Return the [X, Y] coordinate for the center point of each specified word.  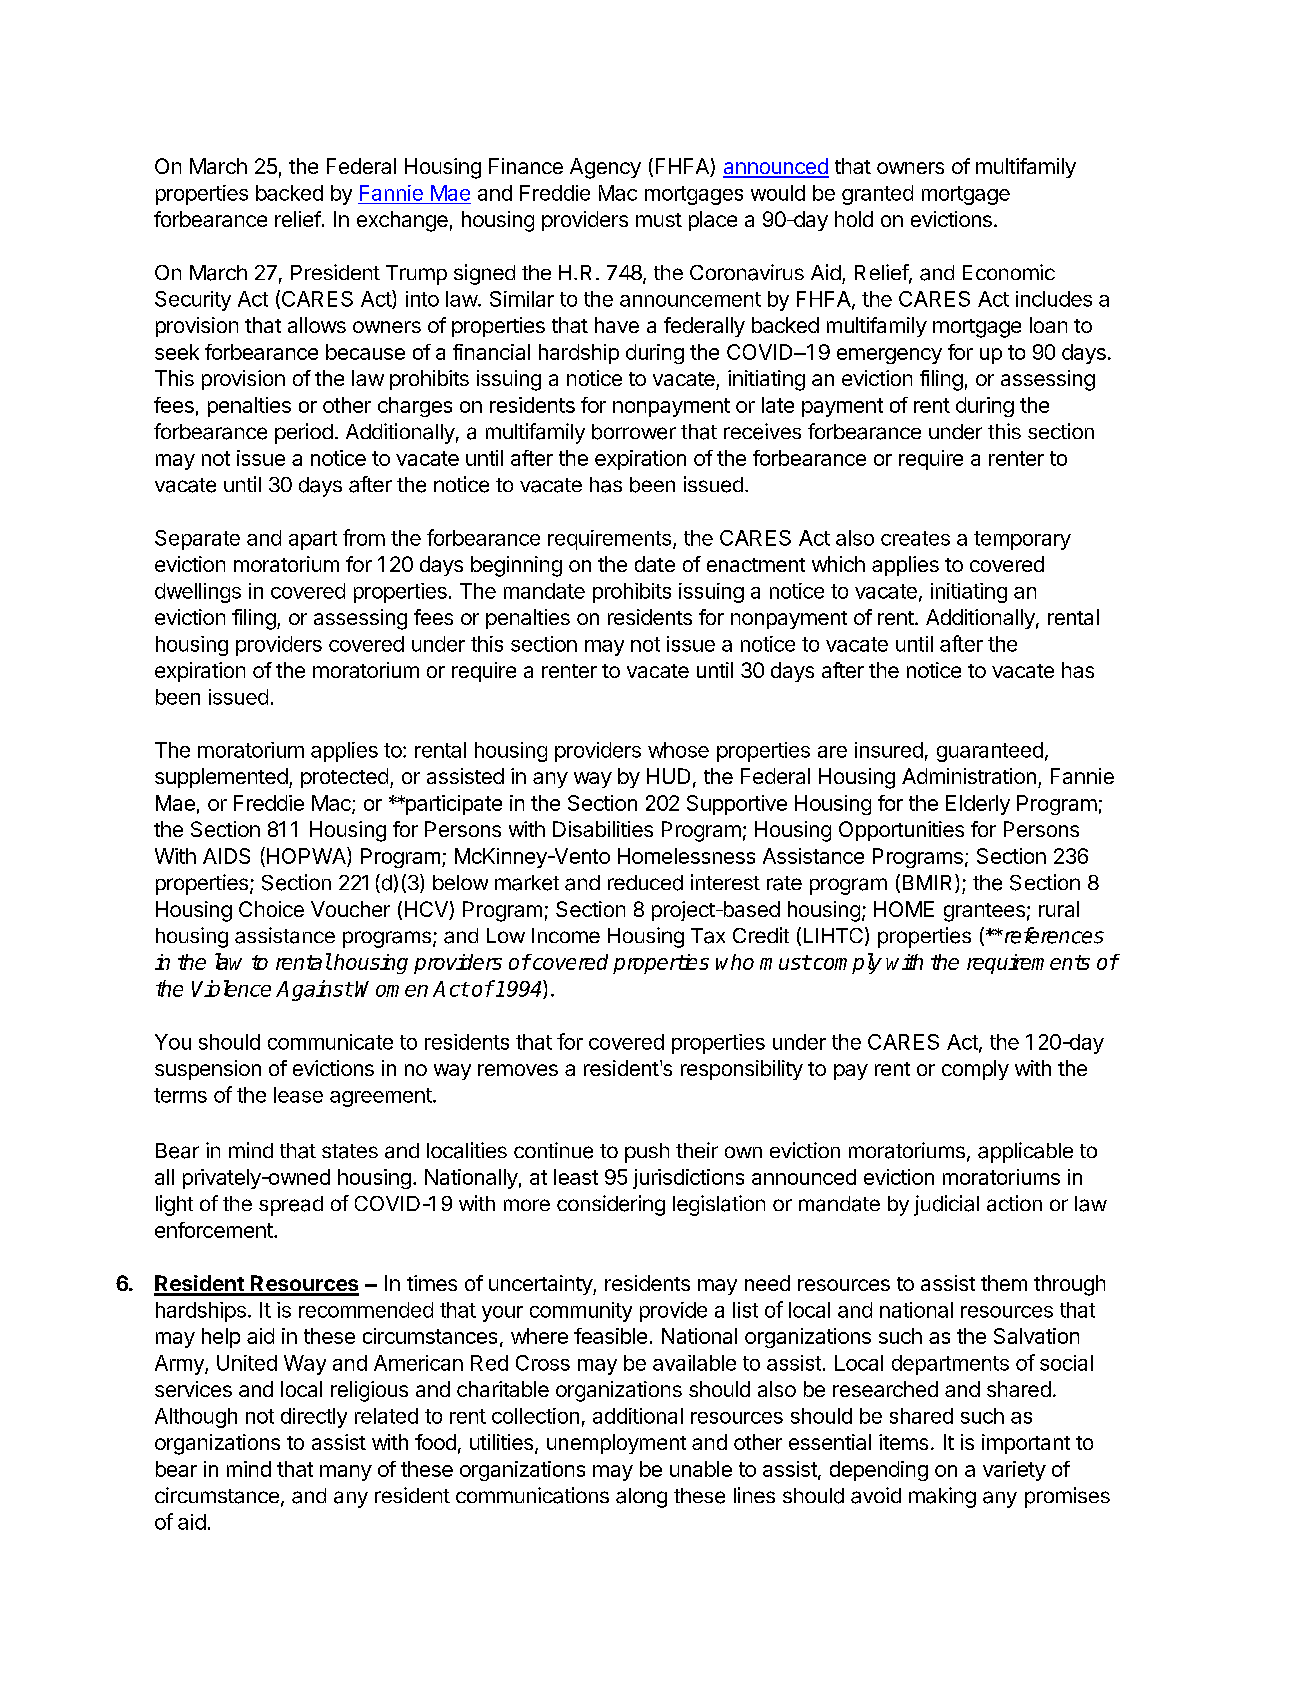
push [647, 1153]
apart [313, 540]
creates [915, 538]
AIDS [226, 856]
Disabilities [603, 829]
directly [314, 1418]
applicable [1025, 1152]
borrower [634, 432]
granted [877, 195]
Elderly [978, 805]
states [350, 1151]
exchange [402, 221]
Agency [605, 168]
